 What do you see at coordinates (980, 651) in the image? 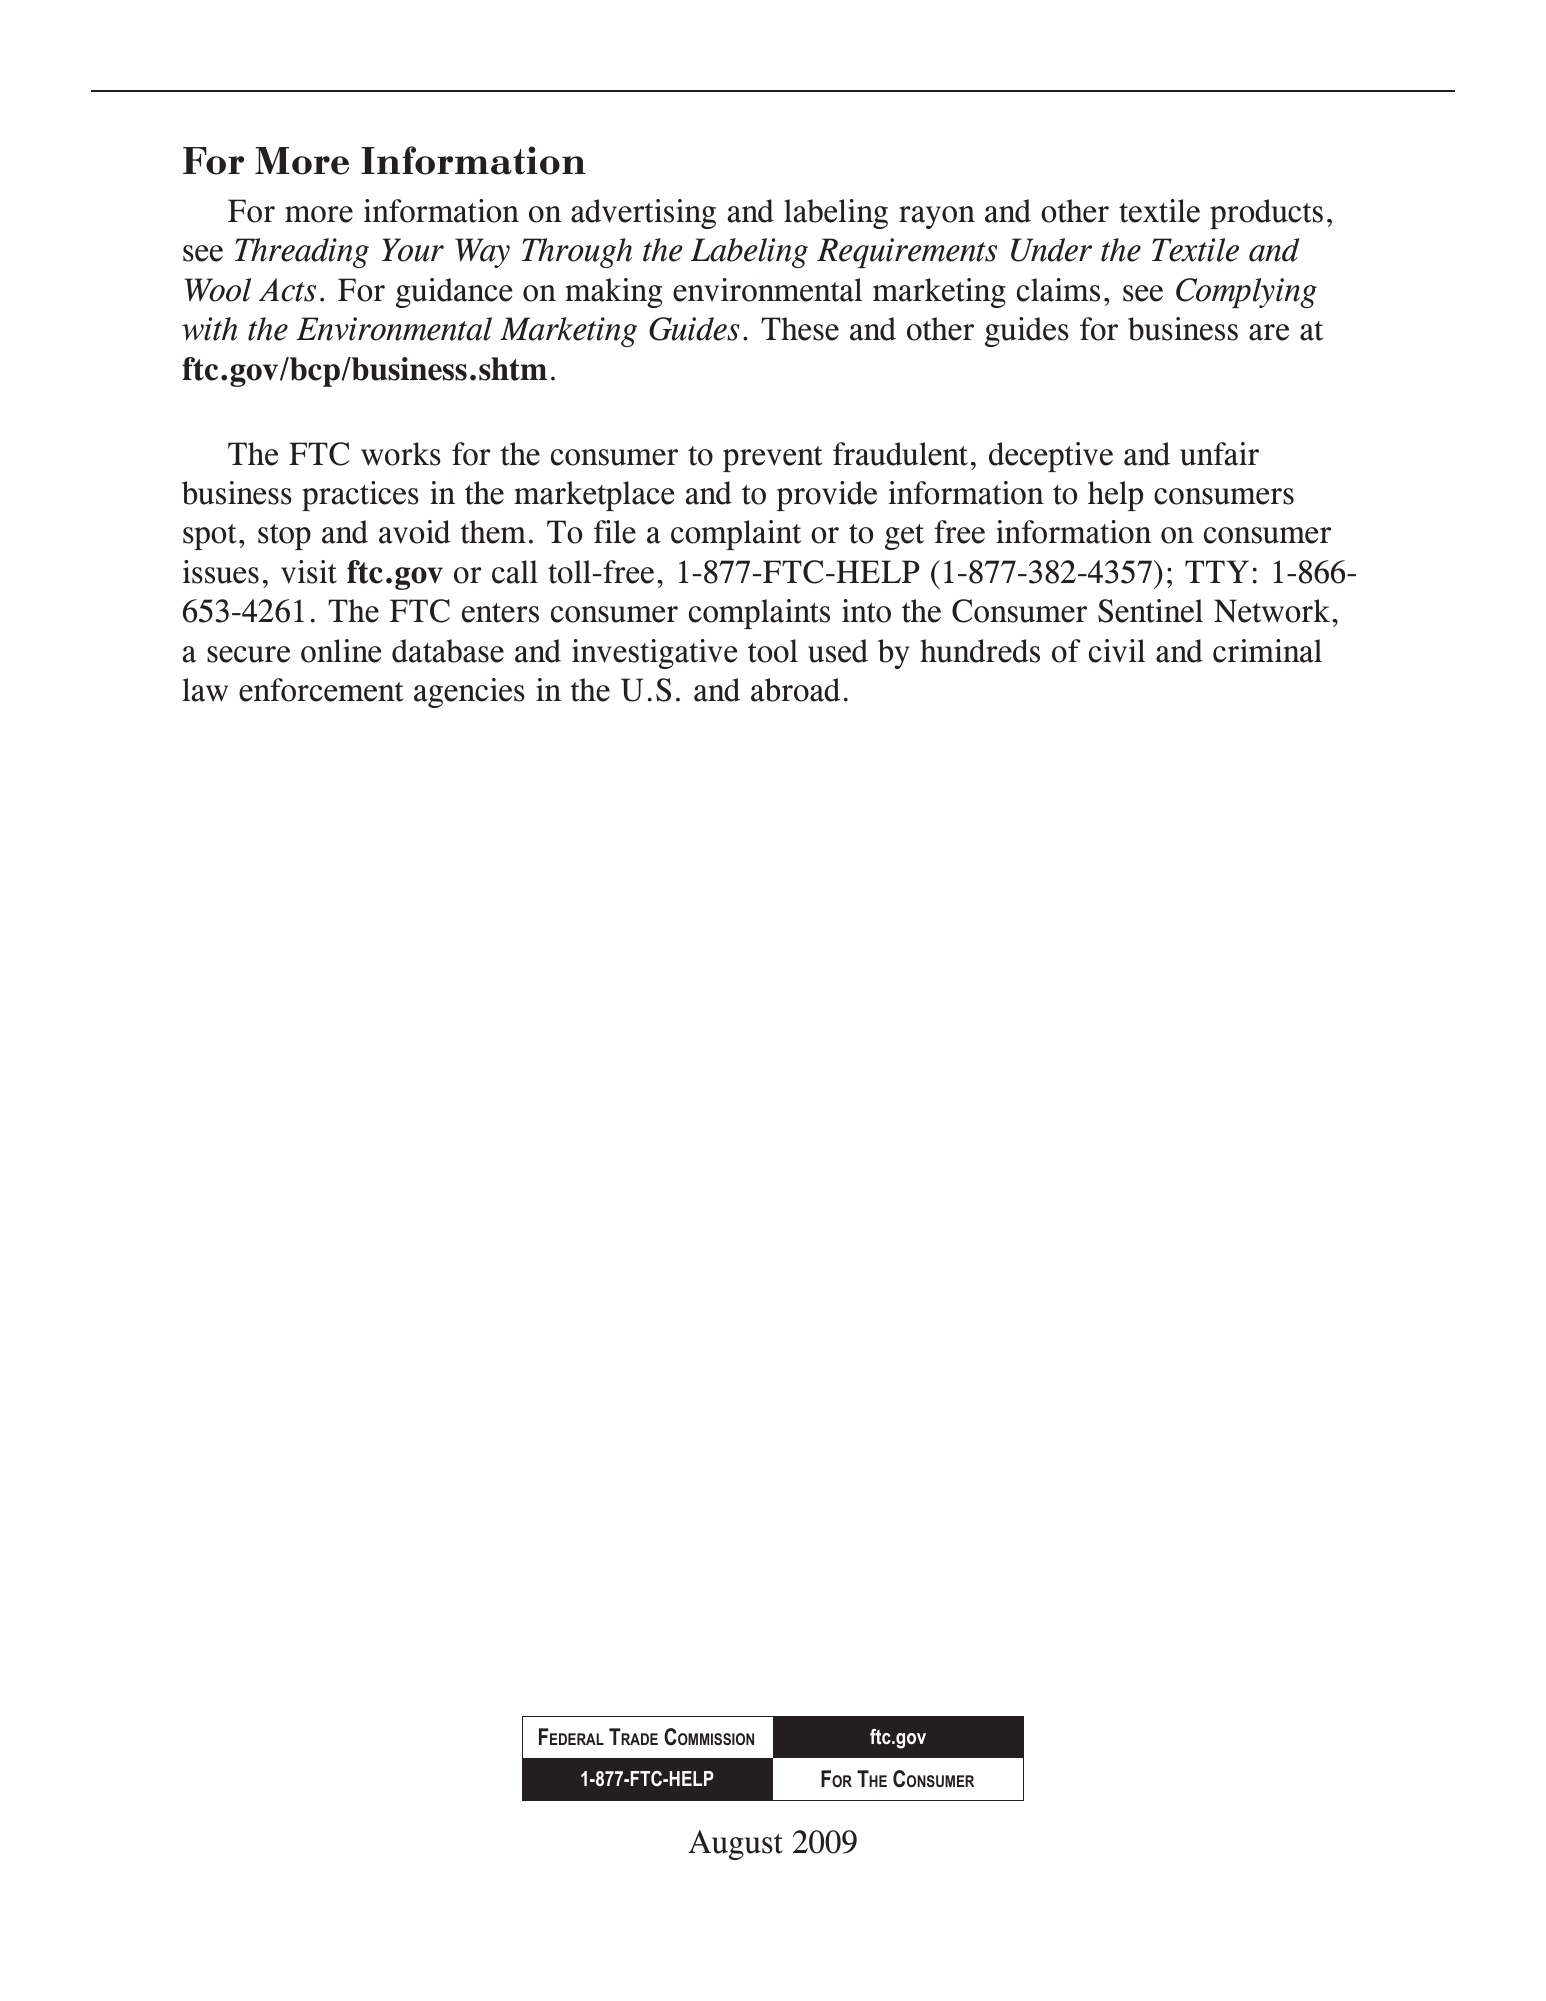
I see `hundreds` at bounding box center [980, 651].
